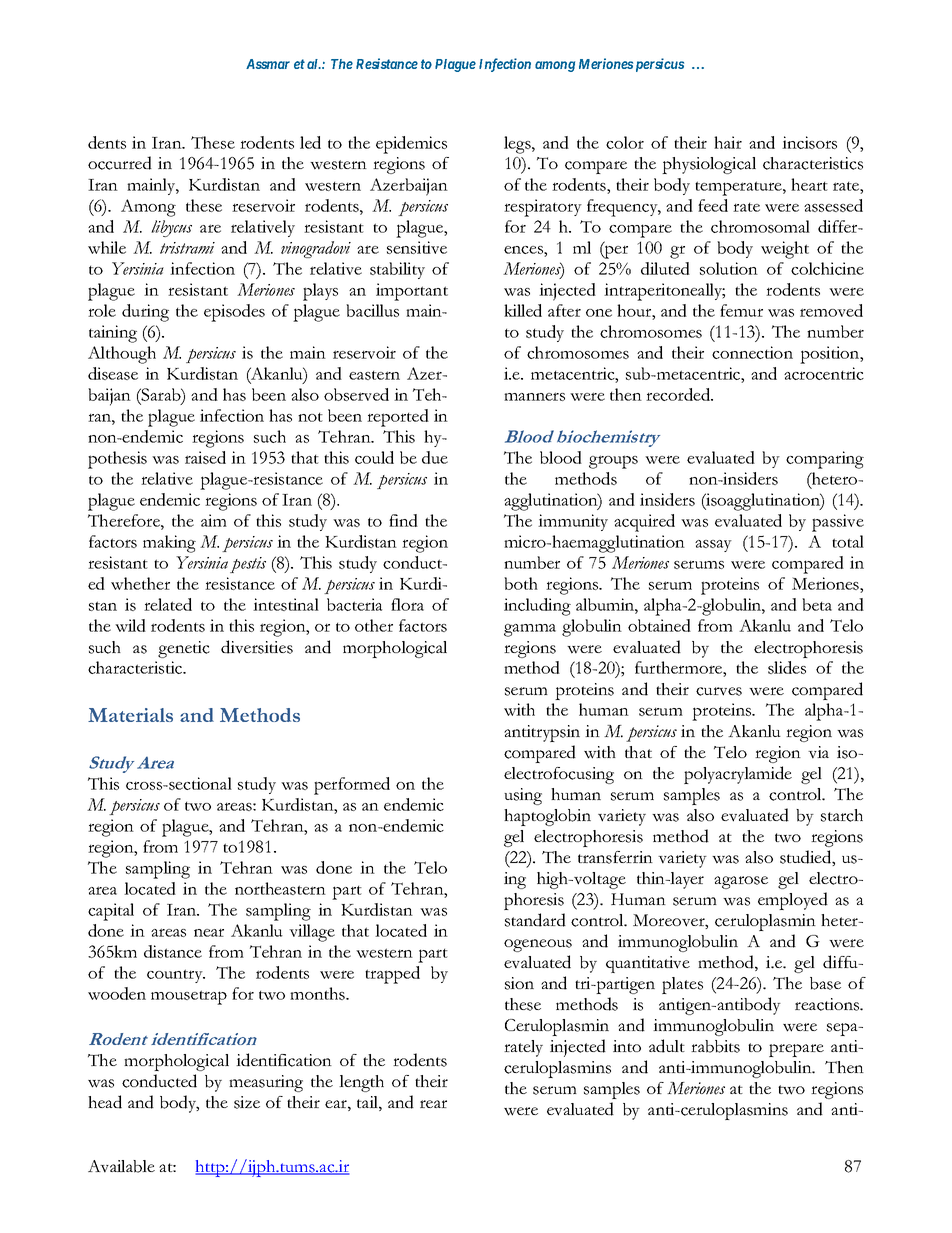  Describe the element at coordinates (518, 145) in the screenshot. I see `legs` at that location.
